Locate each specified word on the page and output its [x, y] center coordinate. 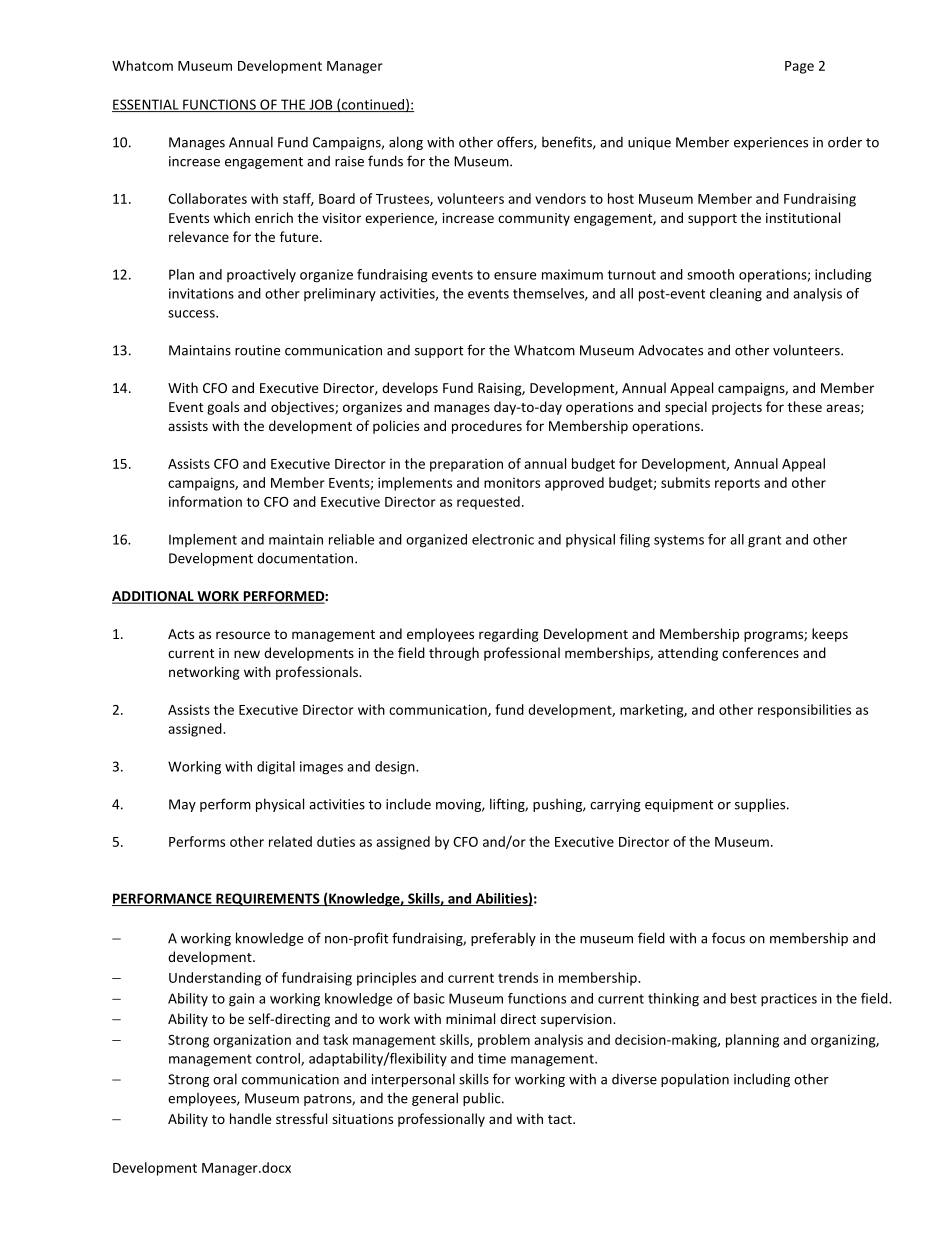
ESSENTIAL [146, 105]
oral [225, 1079]
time [492, 1058]
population [695, 1080]
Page [799, 67]
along [406, 143]
